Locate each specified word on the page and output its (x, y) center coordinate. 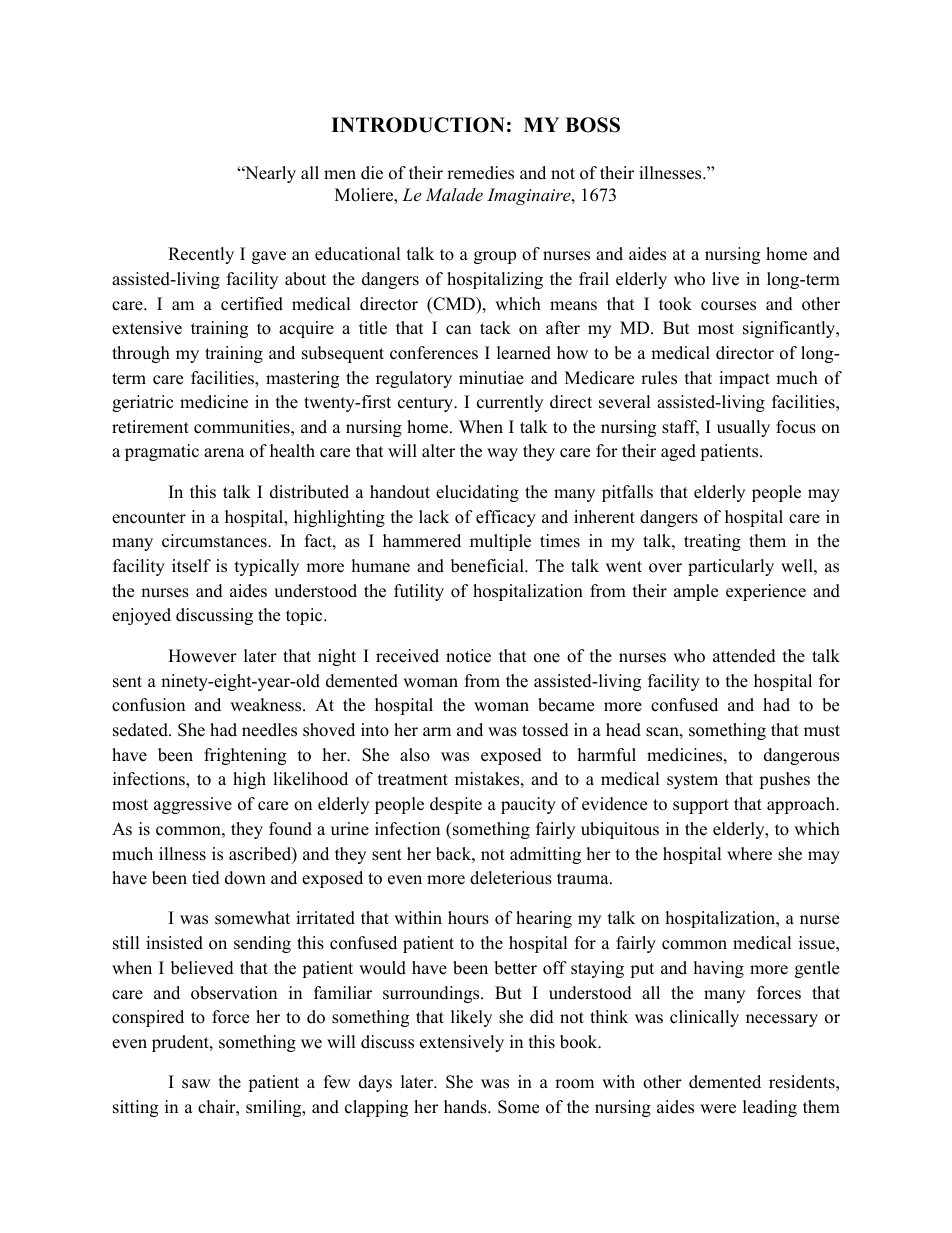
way (502, 454)
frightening (245, 756)
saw (196, 1084)
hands (466, 1107)
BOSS (592, 125)
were (718, 1109)
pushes (784, 780)
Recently (201, 255)
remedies (480, 173)
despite (456, 805)
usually (743, 428)
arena (224, 453)
